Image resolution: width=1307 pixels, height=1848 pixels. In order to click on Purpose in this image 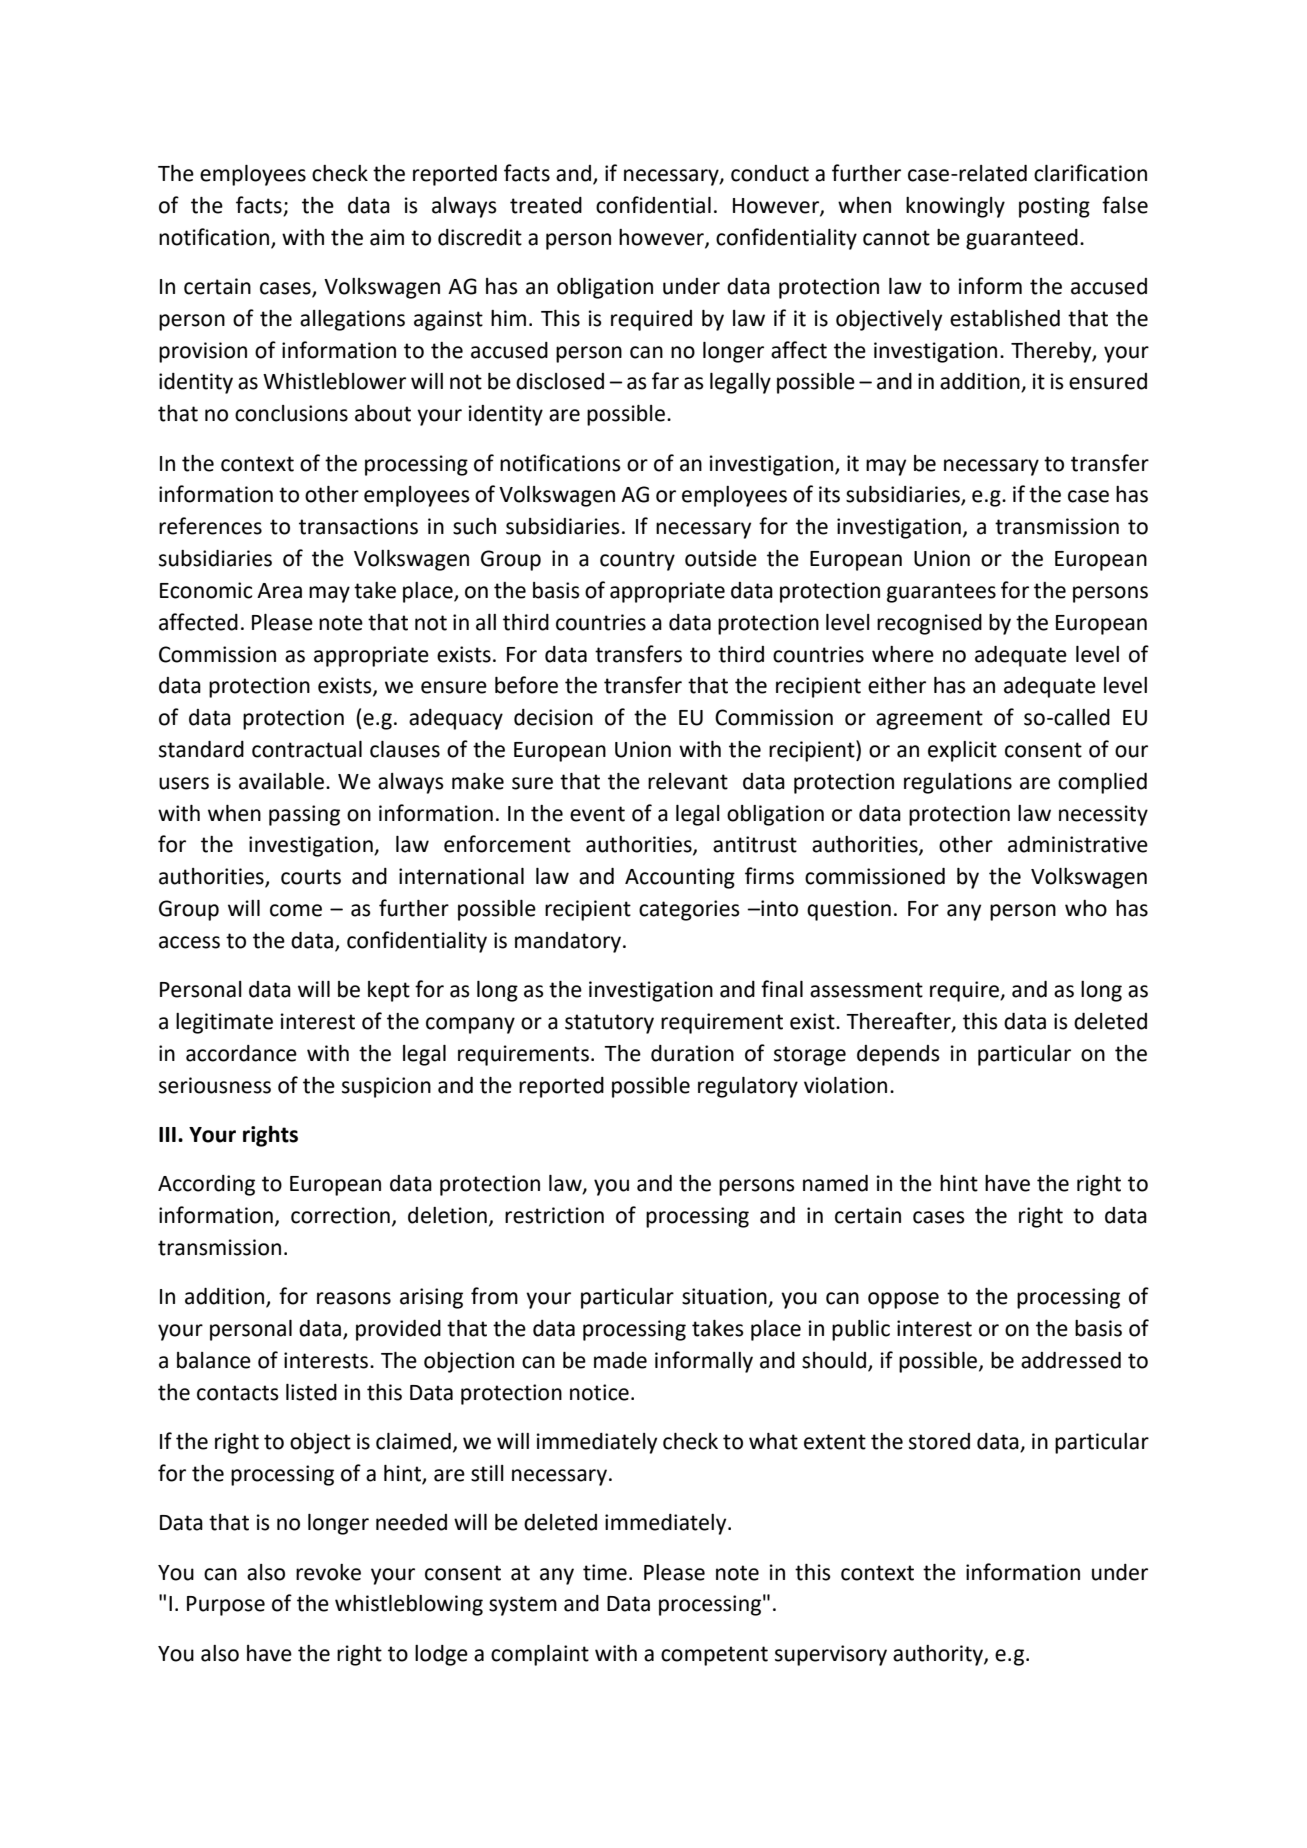, I will do `click(226, 1606)`.
